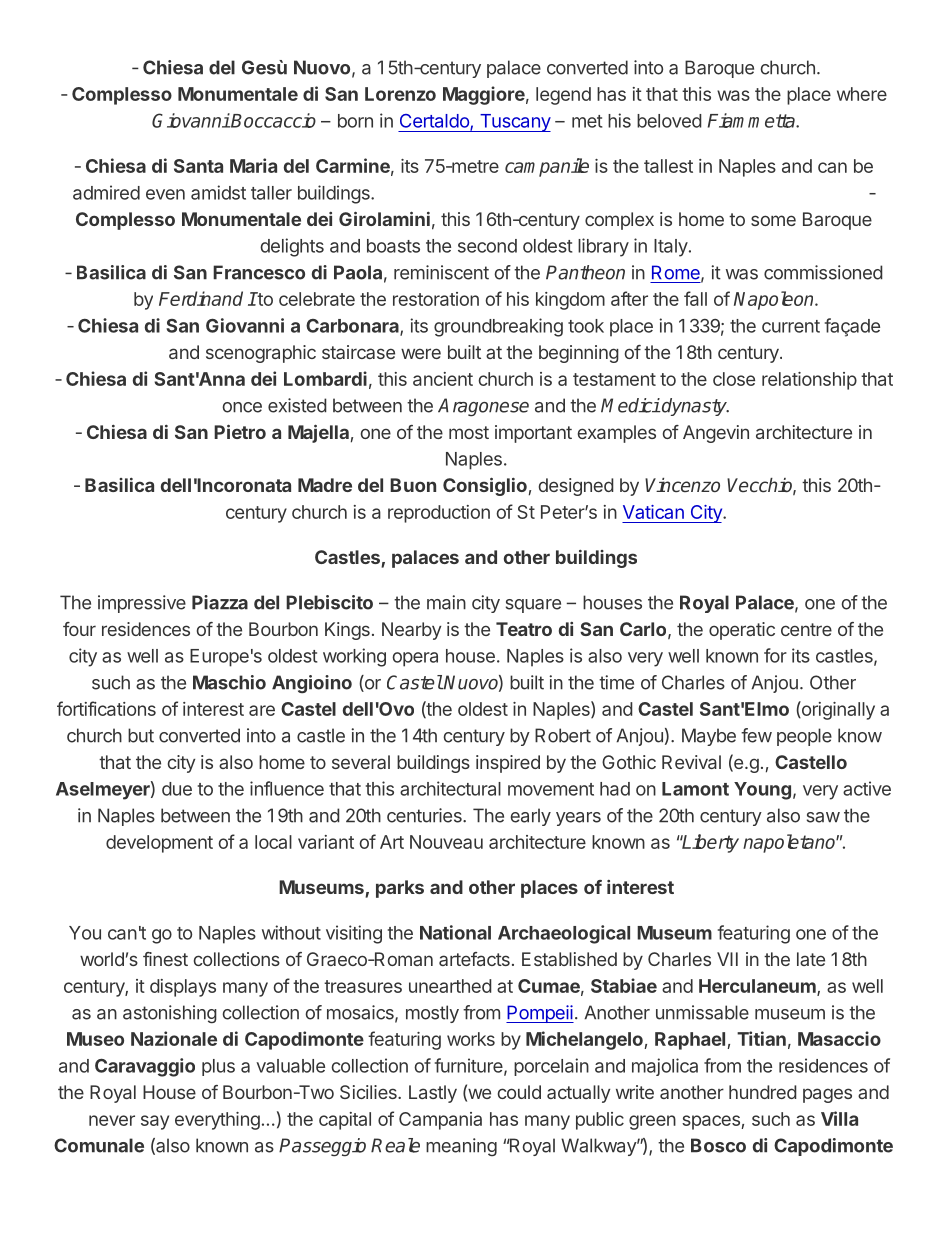 The width and height of the screenshot is (952, 1233). I want to click on where, so click(862, 94).
